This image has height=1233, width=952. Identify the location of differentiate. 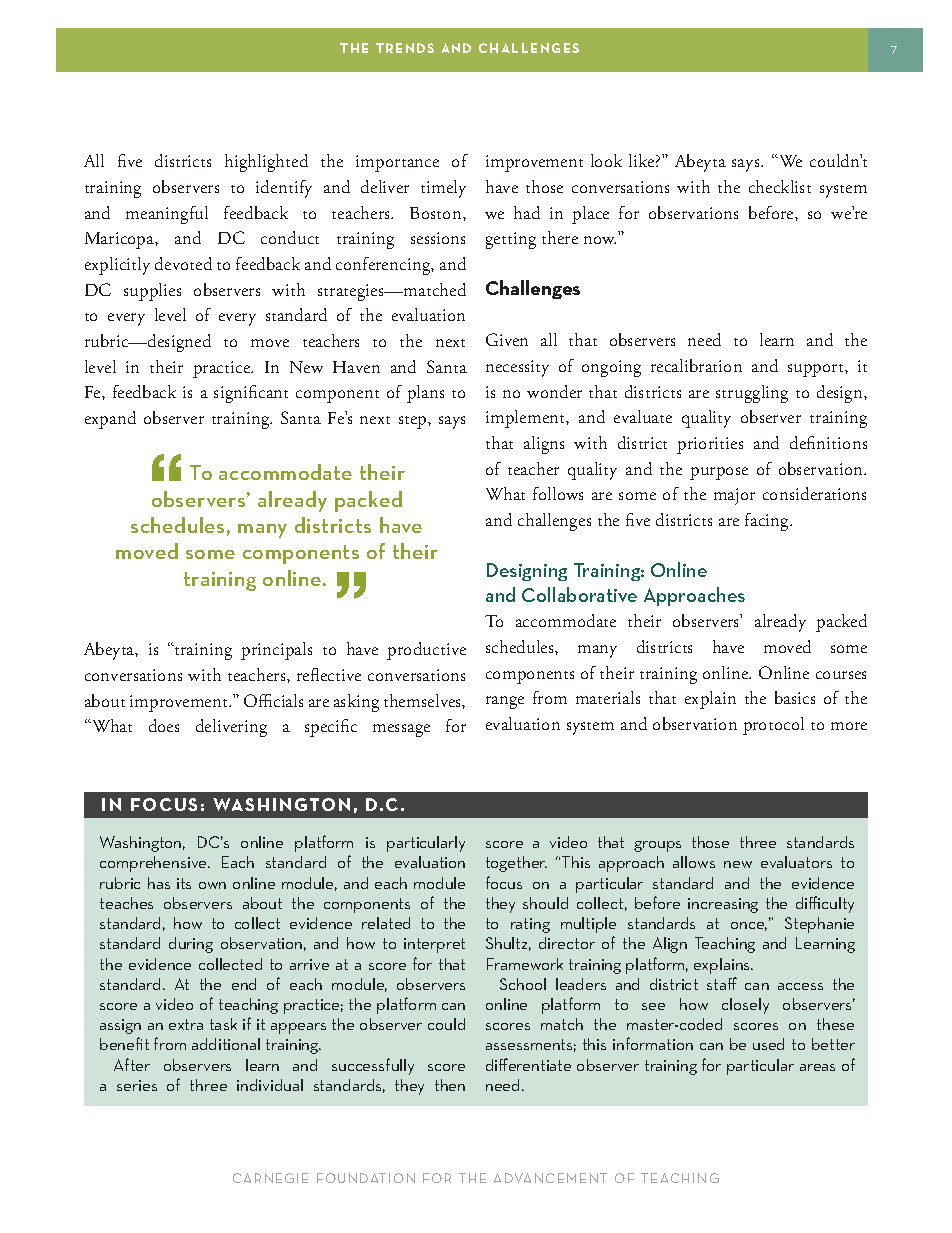
(528, 1064).
